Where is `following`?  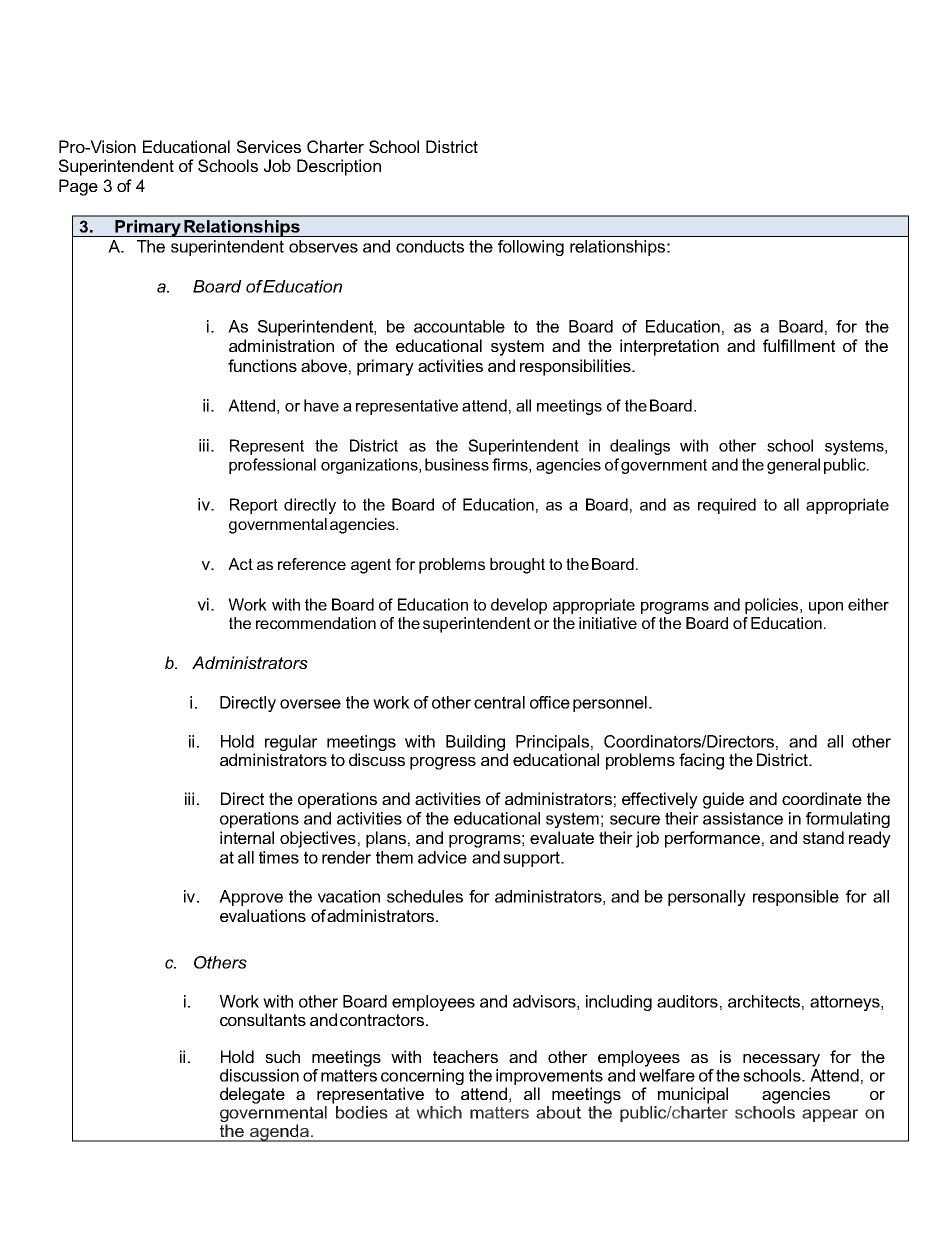 following is located at coordinates (531, 248).
